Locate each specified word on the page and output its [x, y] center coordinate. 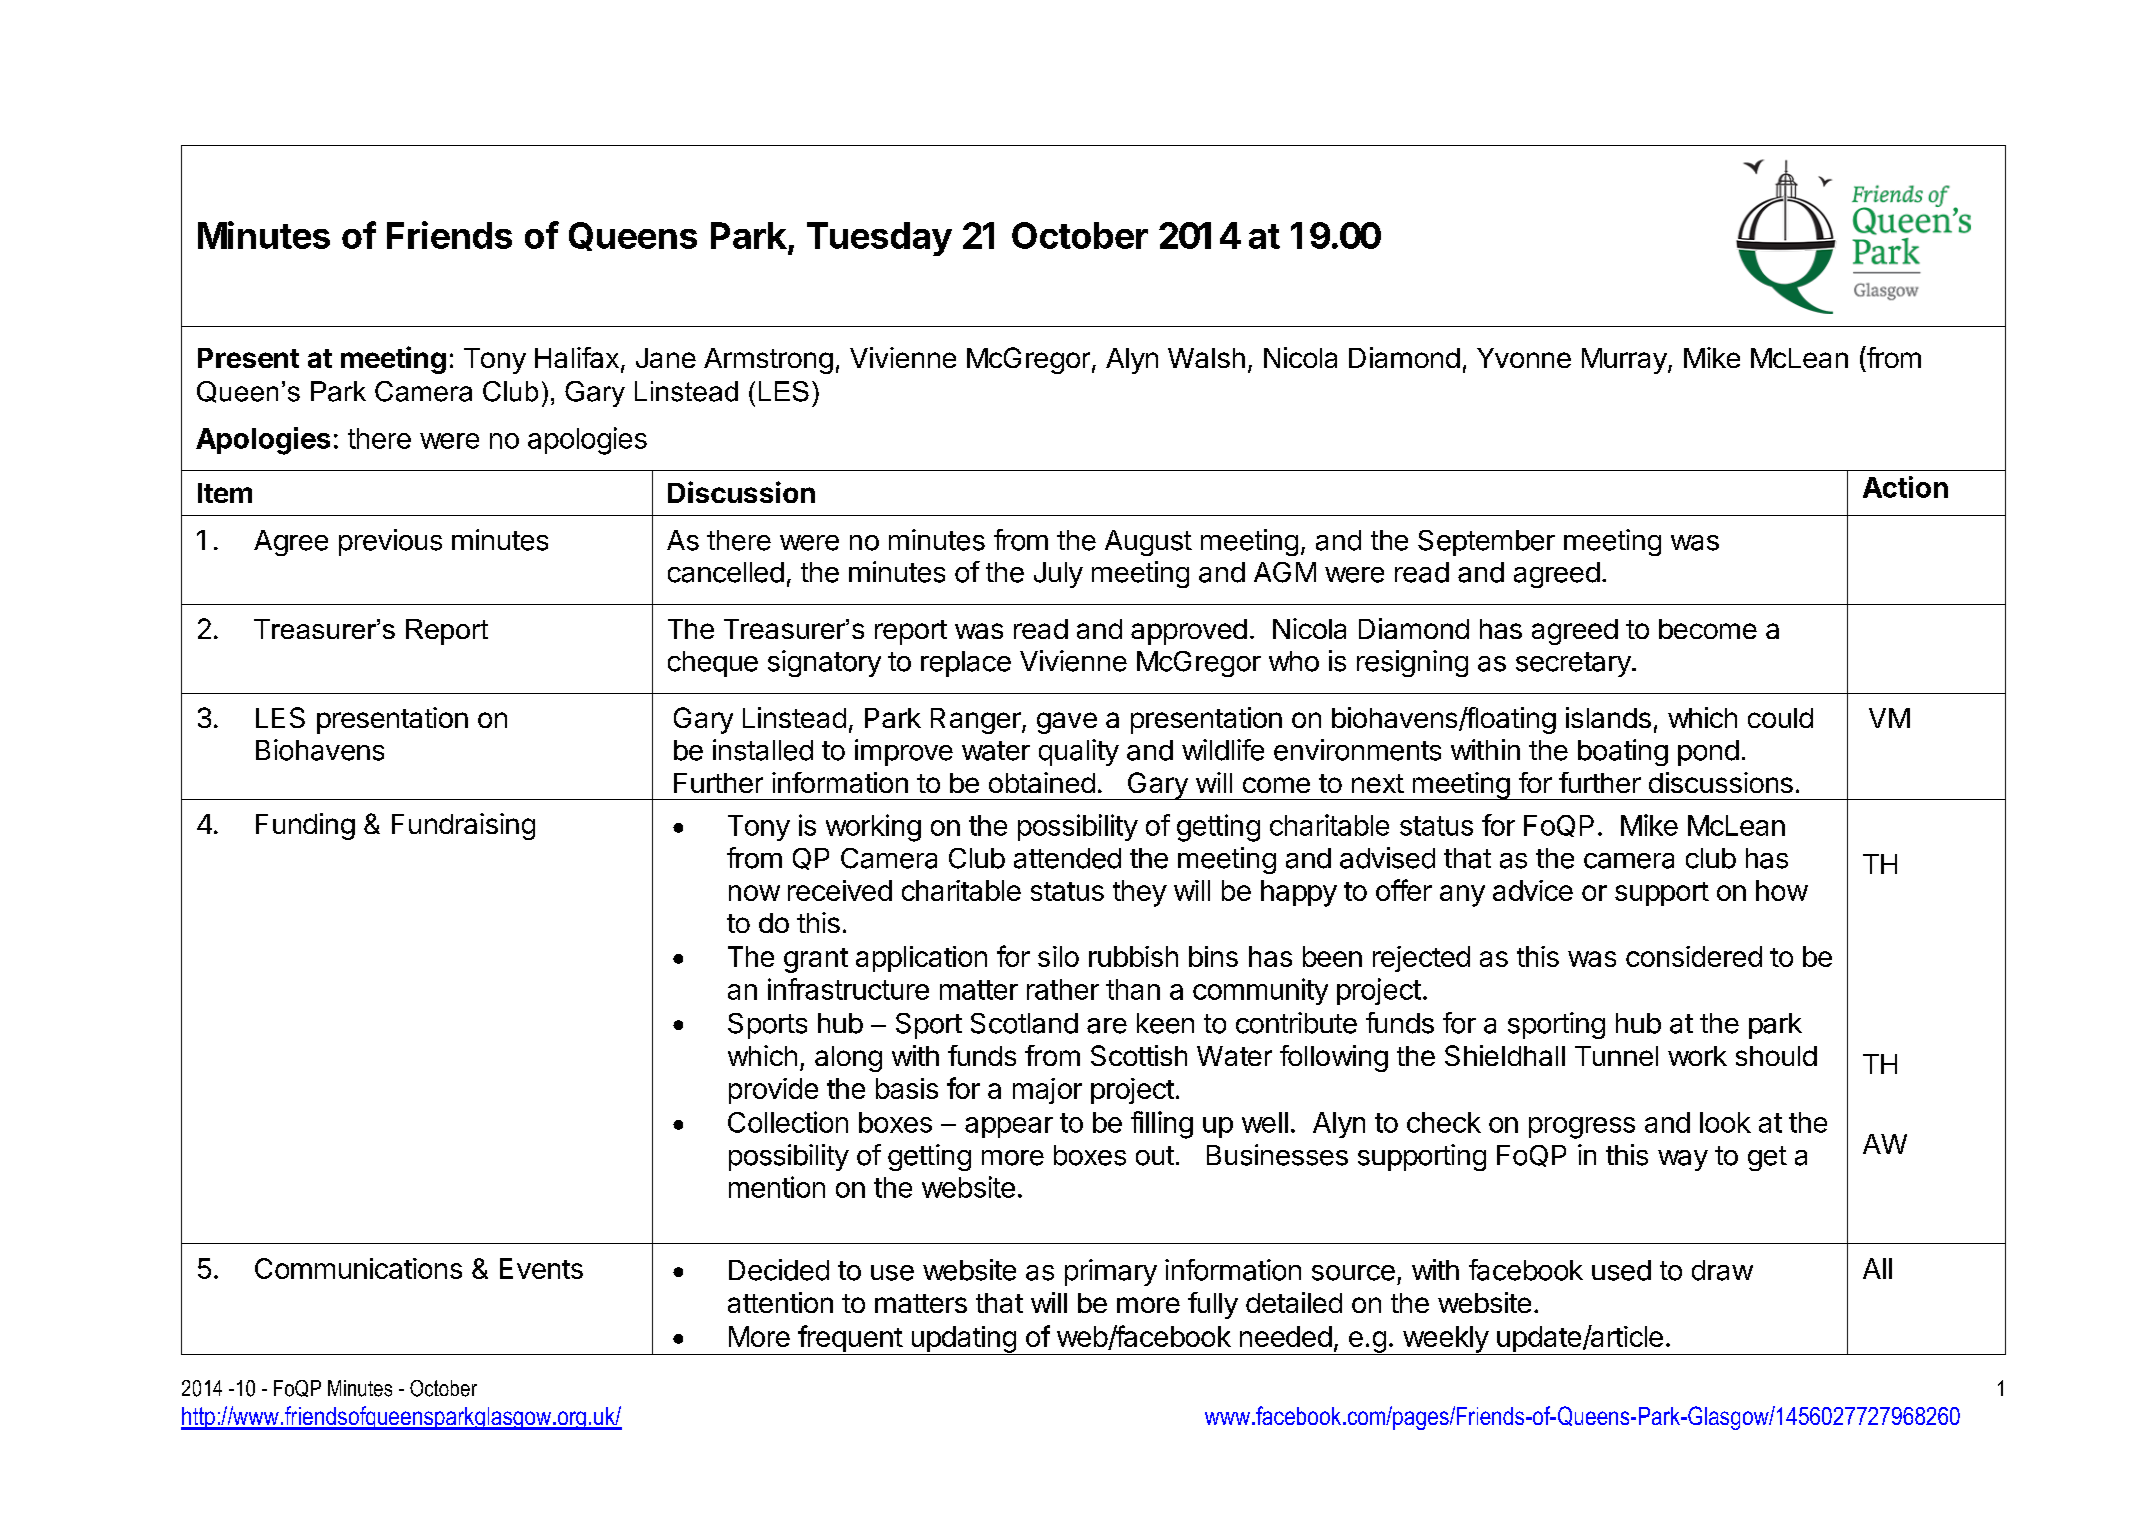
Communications [358, 1268]
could [1780, 718]
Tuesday [879, 239]
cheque [713, 664]
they [1140, 893]
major [1047, 1091]
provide [773, 1091]
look [1725, 1122]
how [1782, 890]
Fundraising [463, 826]
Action [1905, 487]
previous [390, 542]
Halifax [577, 357]
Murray [1625, 361]
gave [1067, 723]
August [1148, 543]
